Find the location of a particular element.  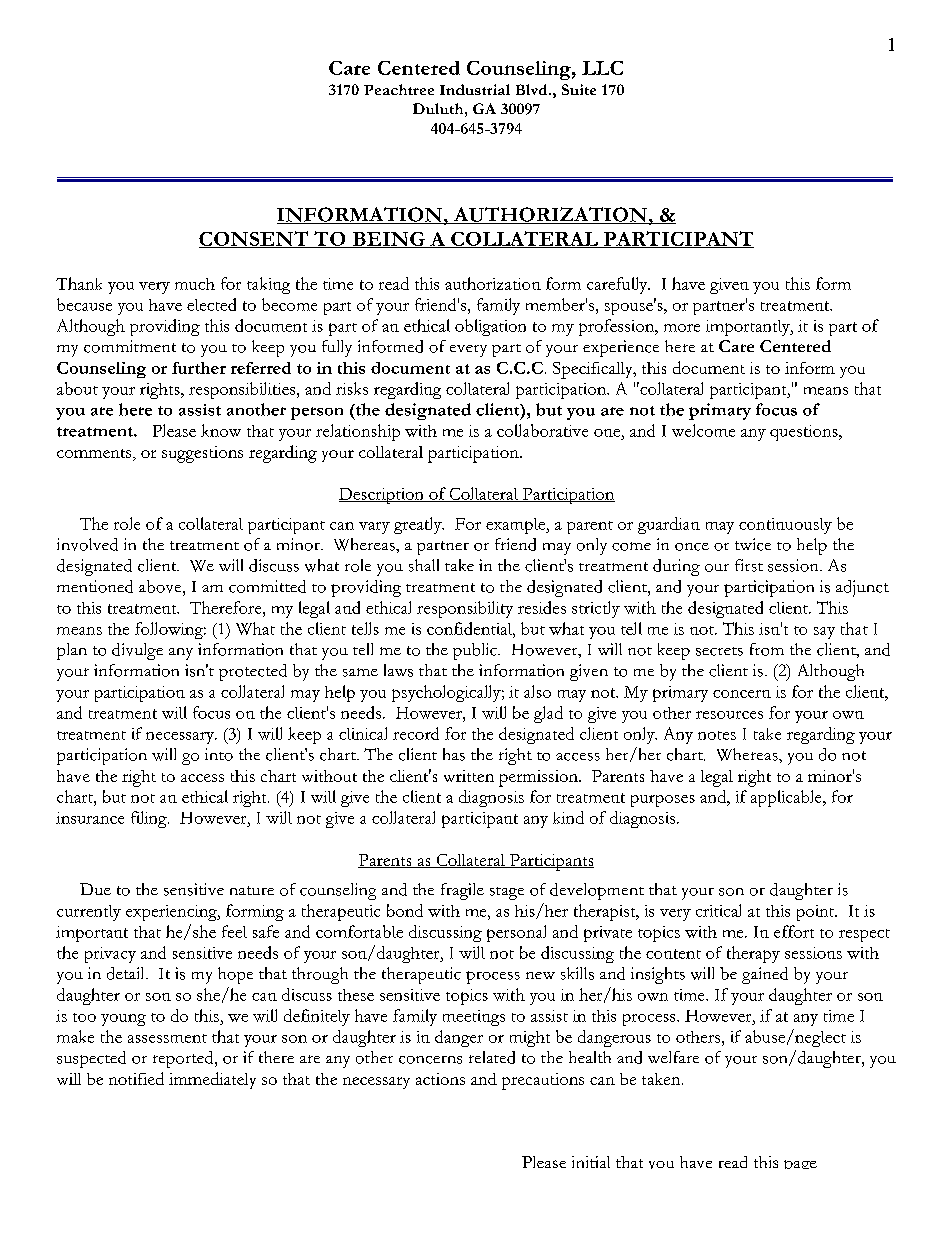

critical is located at coordinates (718, 910).
